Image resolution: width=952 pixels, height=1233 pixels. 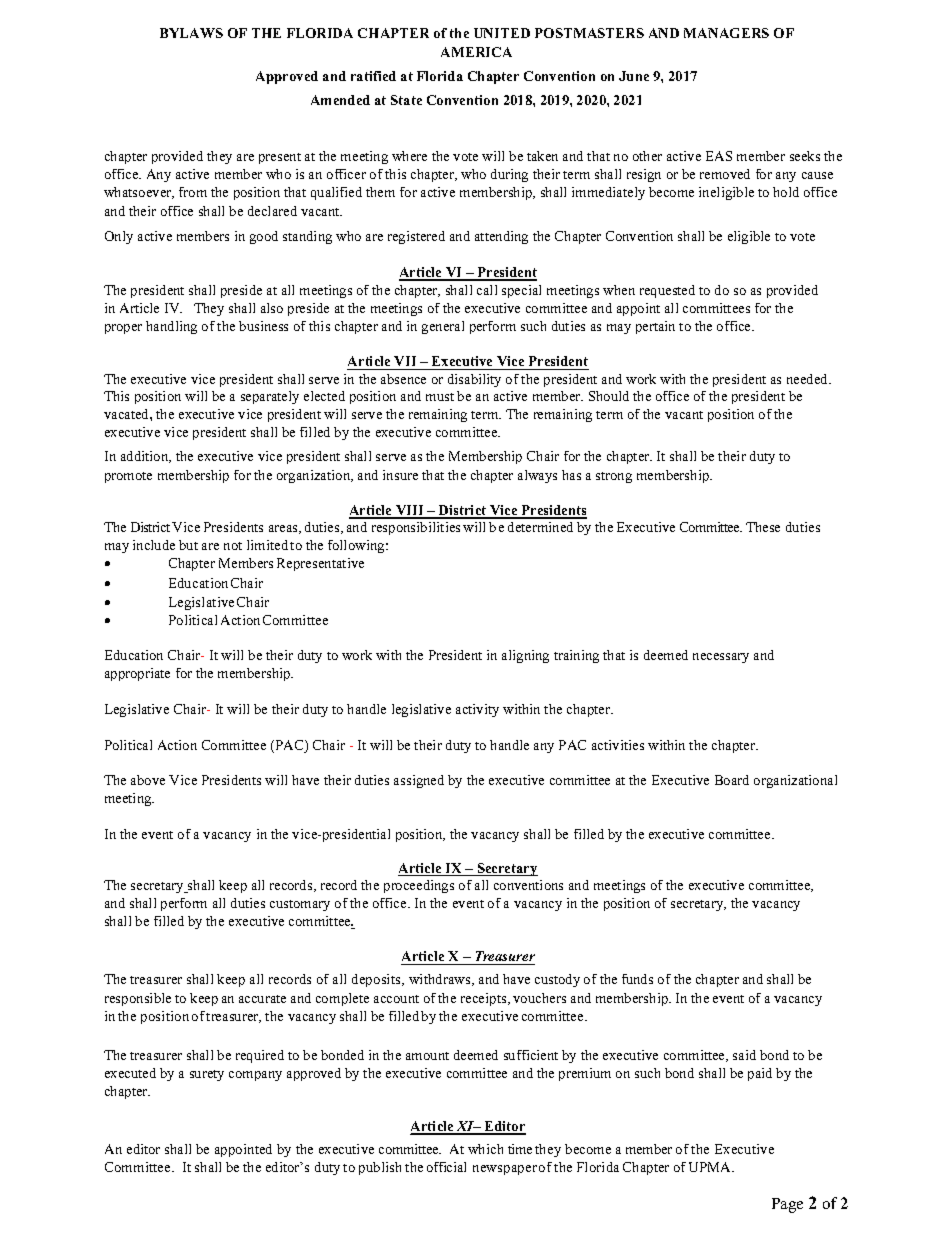 I want to click on BYLAWS, so click(x=191, y=33).
